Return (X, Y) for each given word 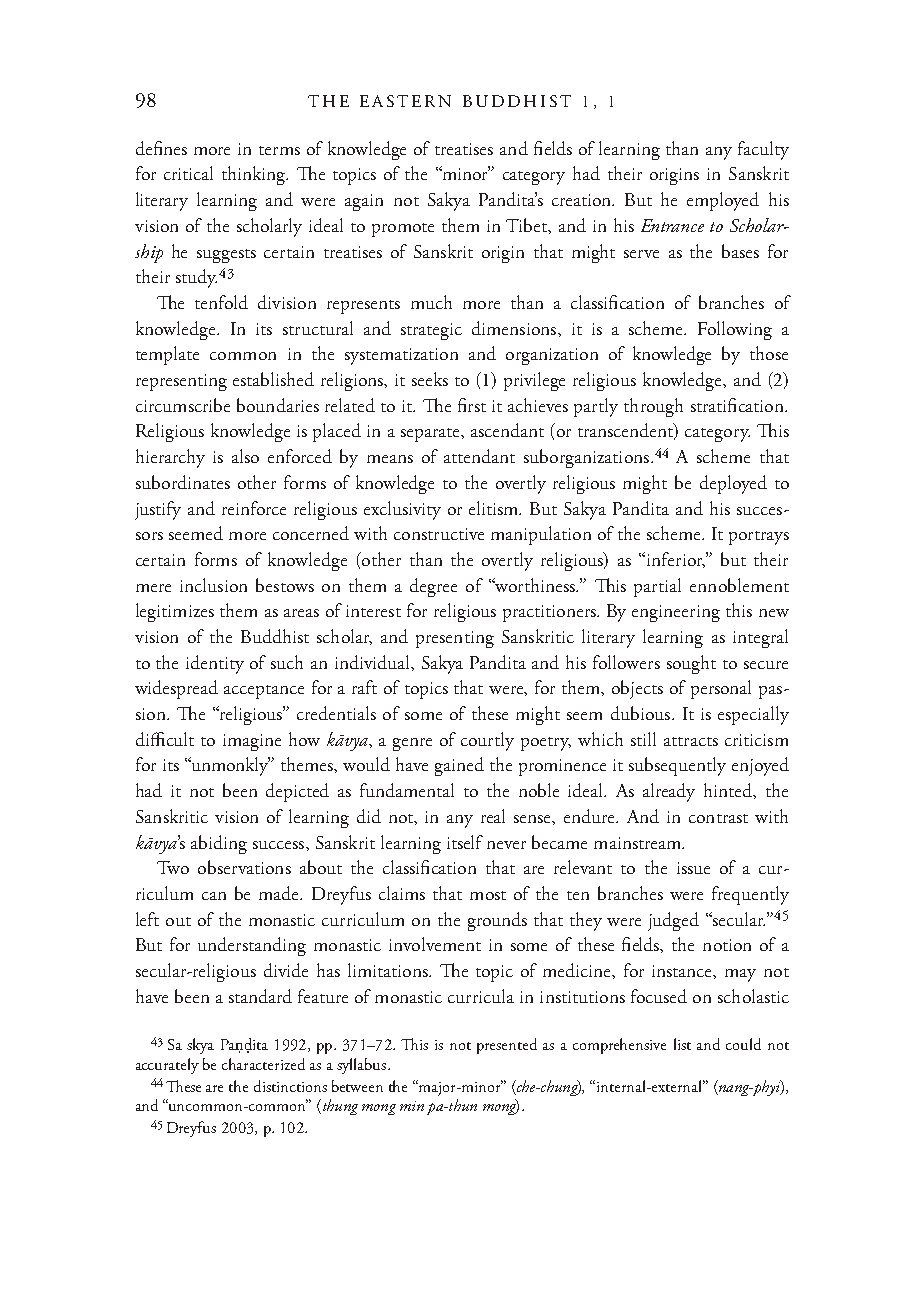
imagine (252, 742)
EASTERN (405, 101)
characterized (263, 1064)
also (245, 456)
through (653, 407)
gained (459, 766)
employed (723, 201)
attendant (479, 456)
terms (279, 150)
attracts (691, 741)
